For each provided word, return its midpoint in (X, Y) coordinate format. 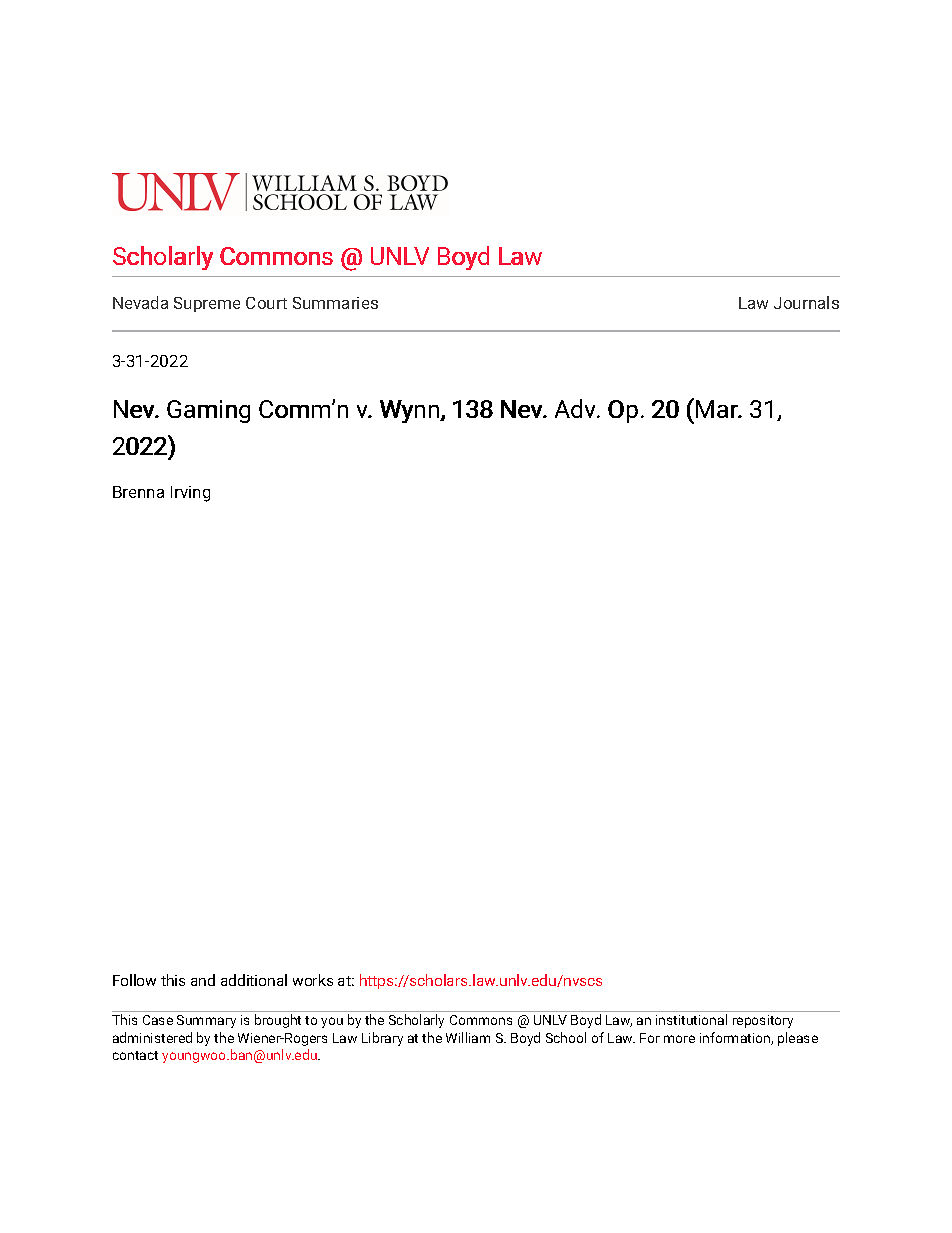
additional (254, 980)
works (313, 980)
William (468, 1037)
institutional (691, 1019)
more (679, 1039)
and (203, 980)
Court (266, 303)
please (798, 1039)
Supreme (207, 304)
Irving (190, 494)
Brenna (138, 492)
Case (158, 1020)
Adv (577, 408)
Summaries (335, 303)
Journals (806, 302)
